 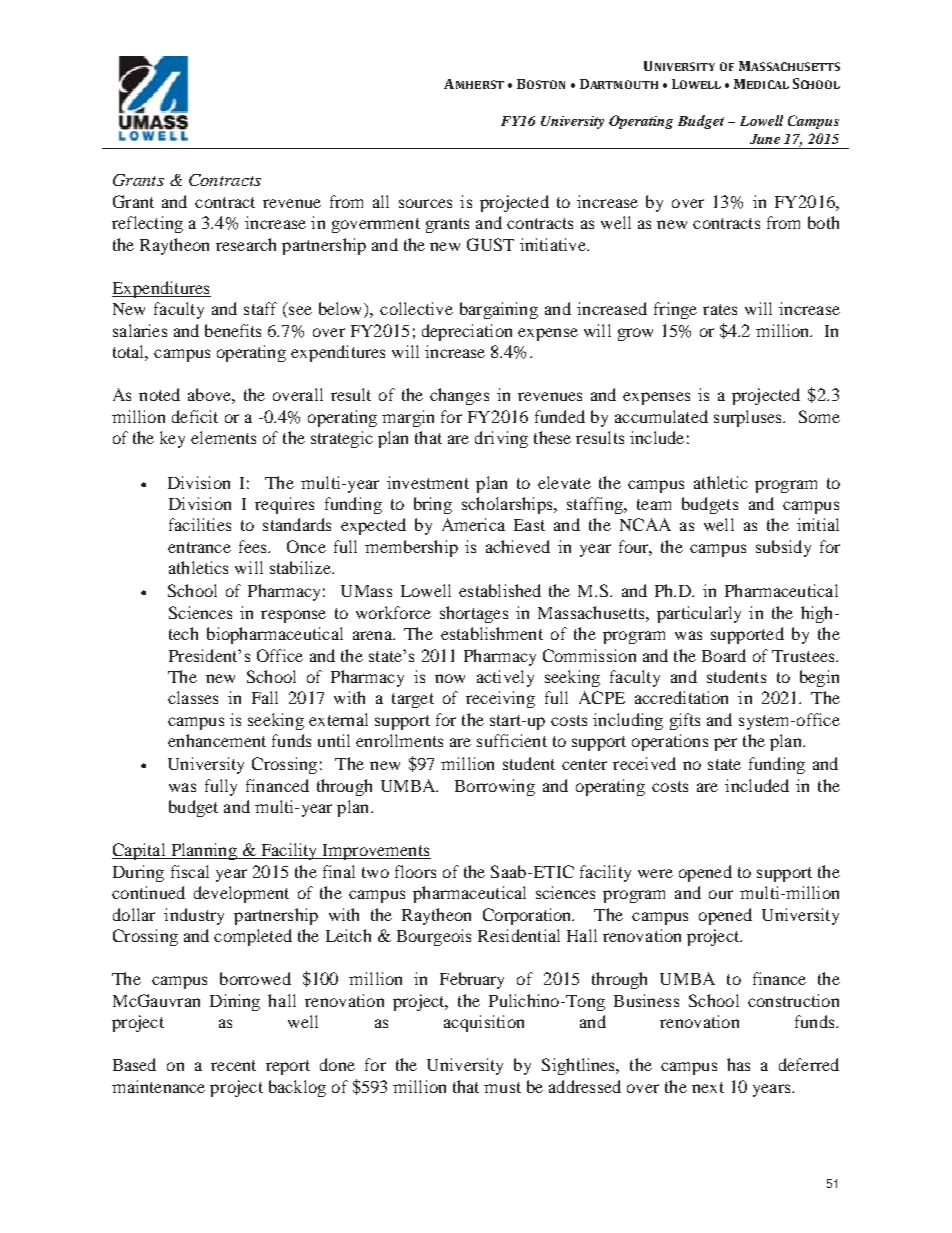 What do you see at coordinates (495, 787) in the page?
I see `Borrowing` at bounding box center [495, 787].
